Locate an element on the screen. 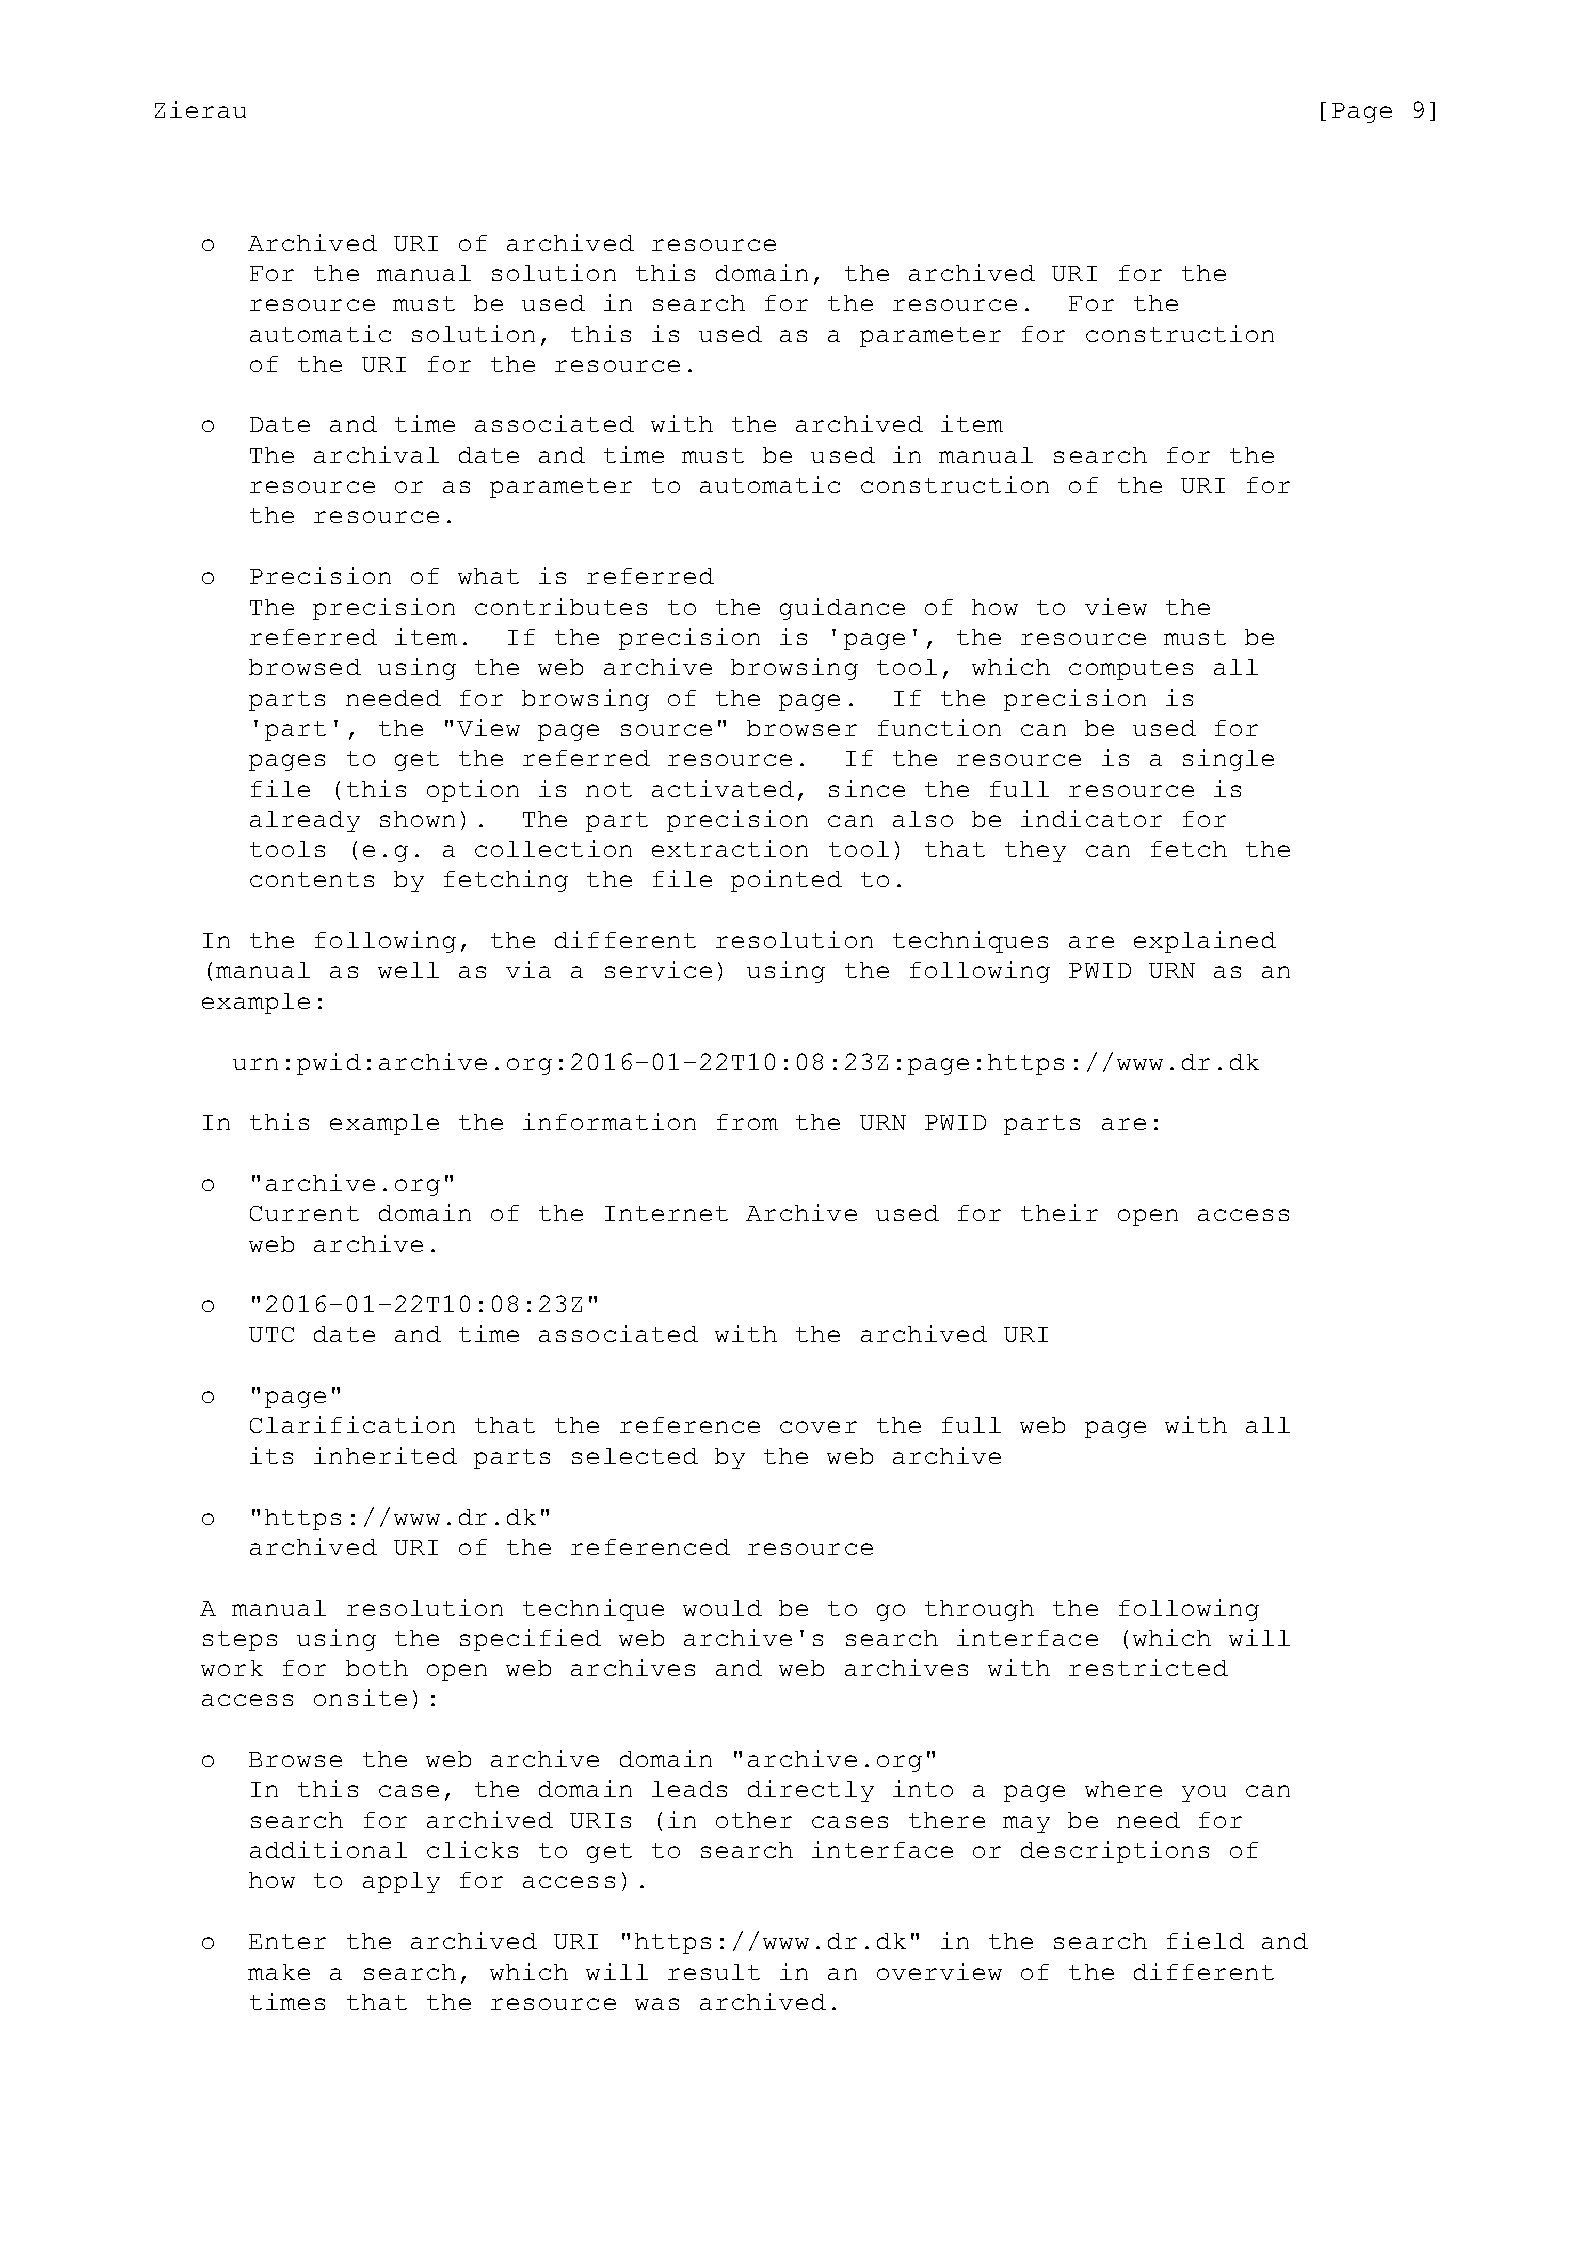  would is located at coordinates (722, 1608).
